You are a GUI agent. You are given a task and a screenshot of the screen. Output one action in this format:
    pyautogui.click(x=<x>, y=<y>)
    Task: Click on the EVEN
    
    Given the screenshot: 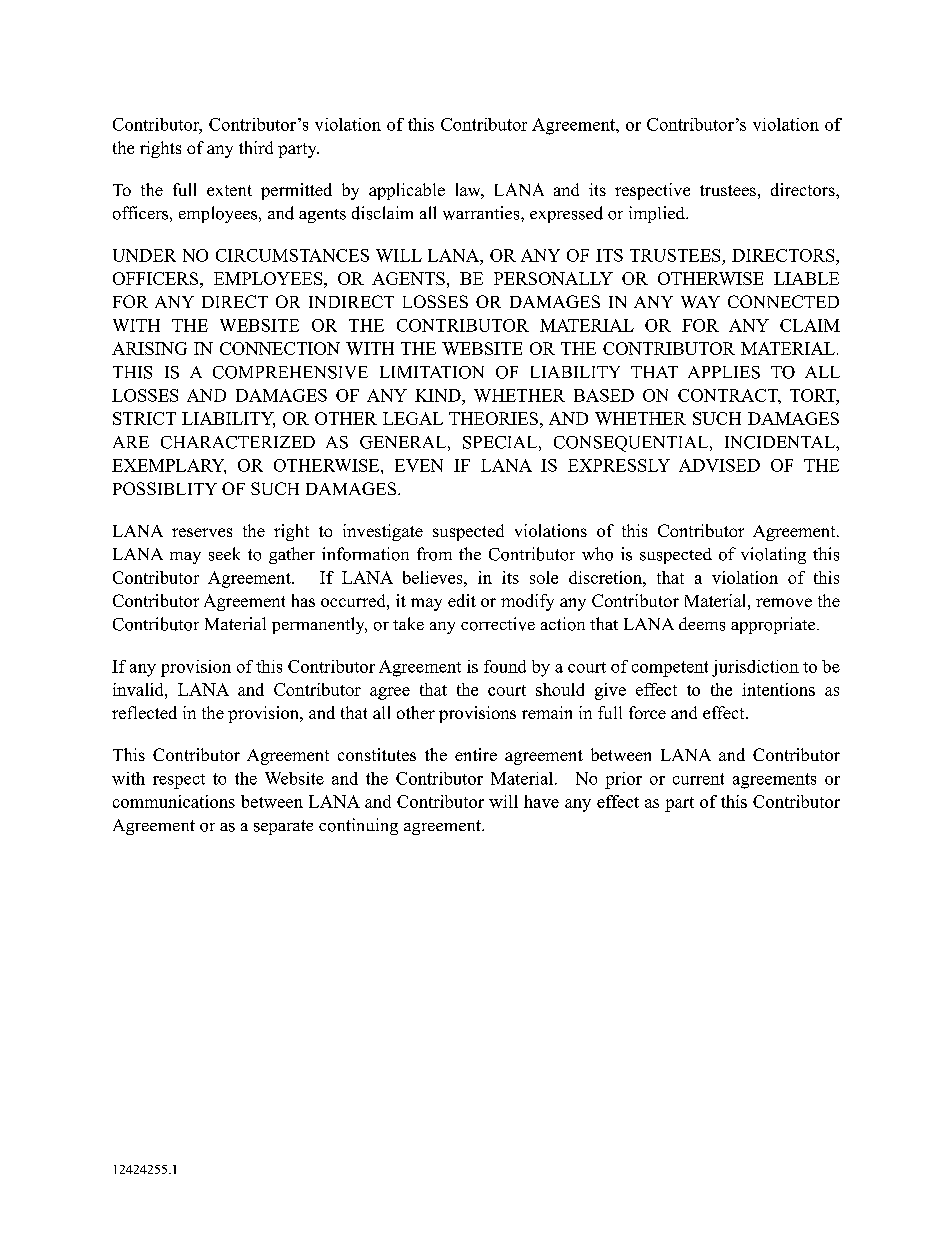 What is the action you would take?
    pyautogui.click(x=419, y=465)
